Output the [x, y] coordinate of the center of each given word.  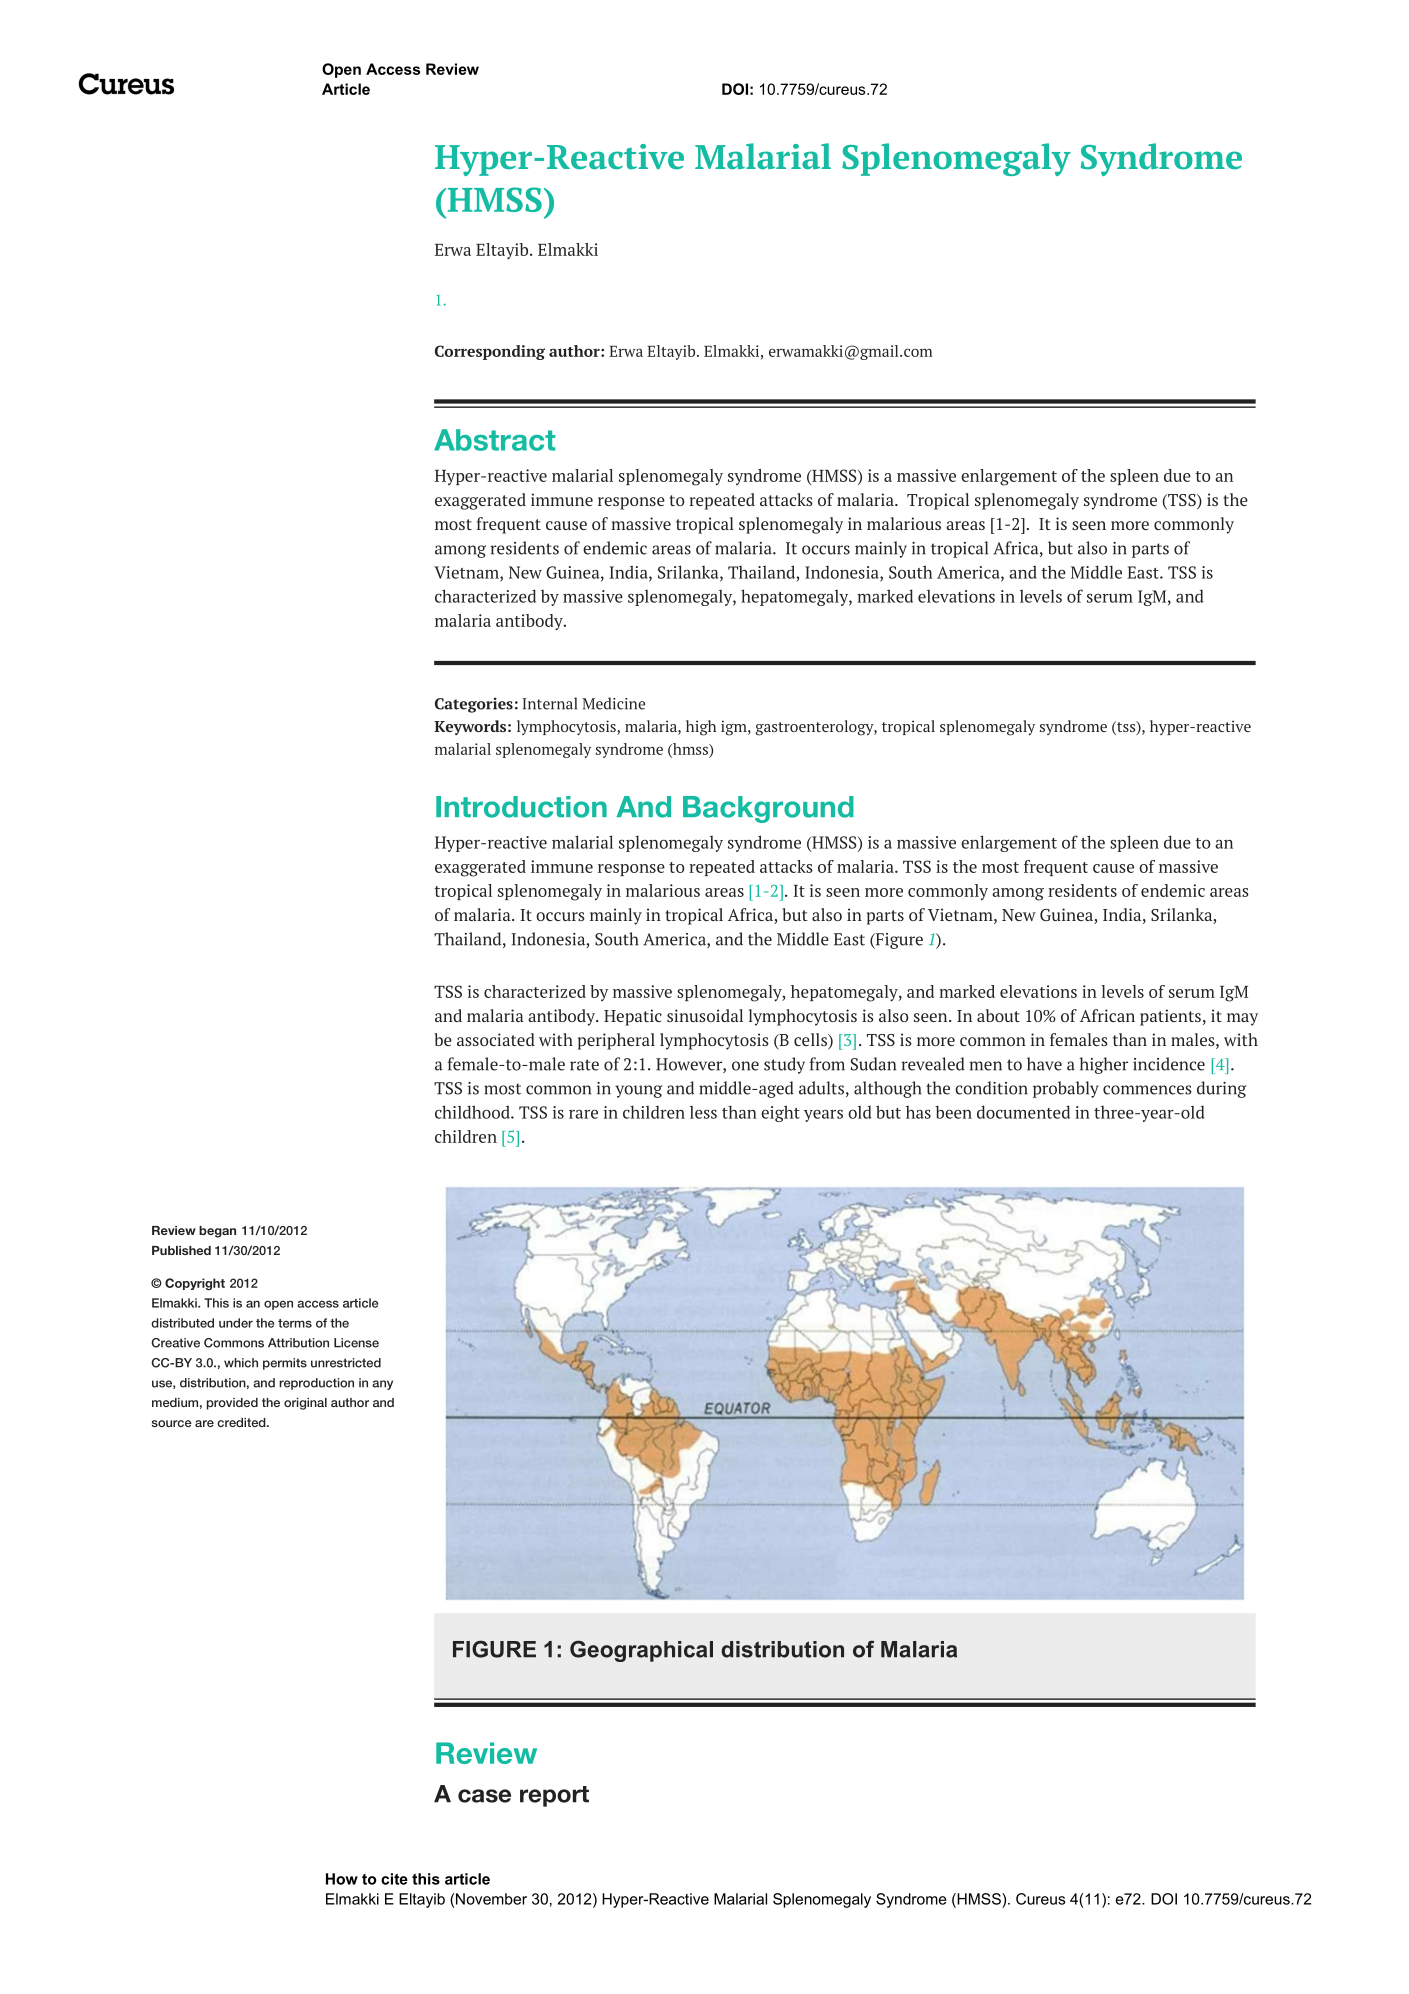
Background [768, 809]
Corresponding [490, 352]
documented [1023, 1112]
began [217, 1232]
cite [394, 1879]
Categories [474, 705]
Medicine [613, 703]
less [703, 1112]
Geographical [641, 1651]
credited [242, 1422]
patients [1170, 1017]
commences [1147, 1090]
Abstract [494, 440]
